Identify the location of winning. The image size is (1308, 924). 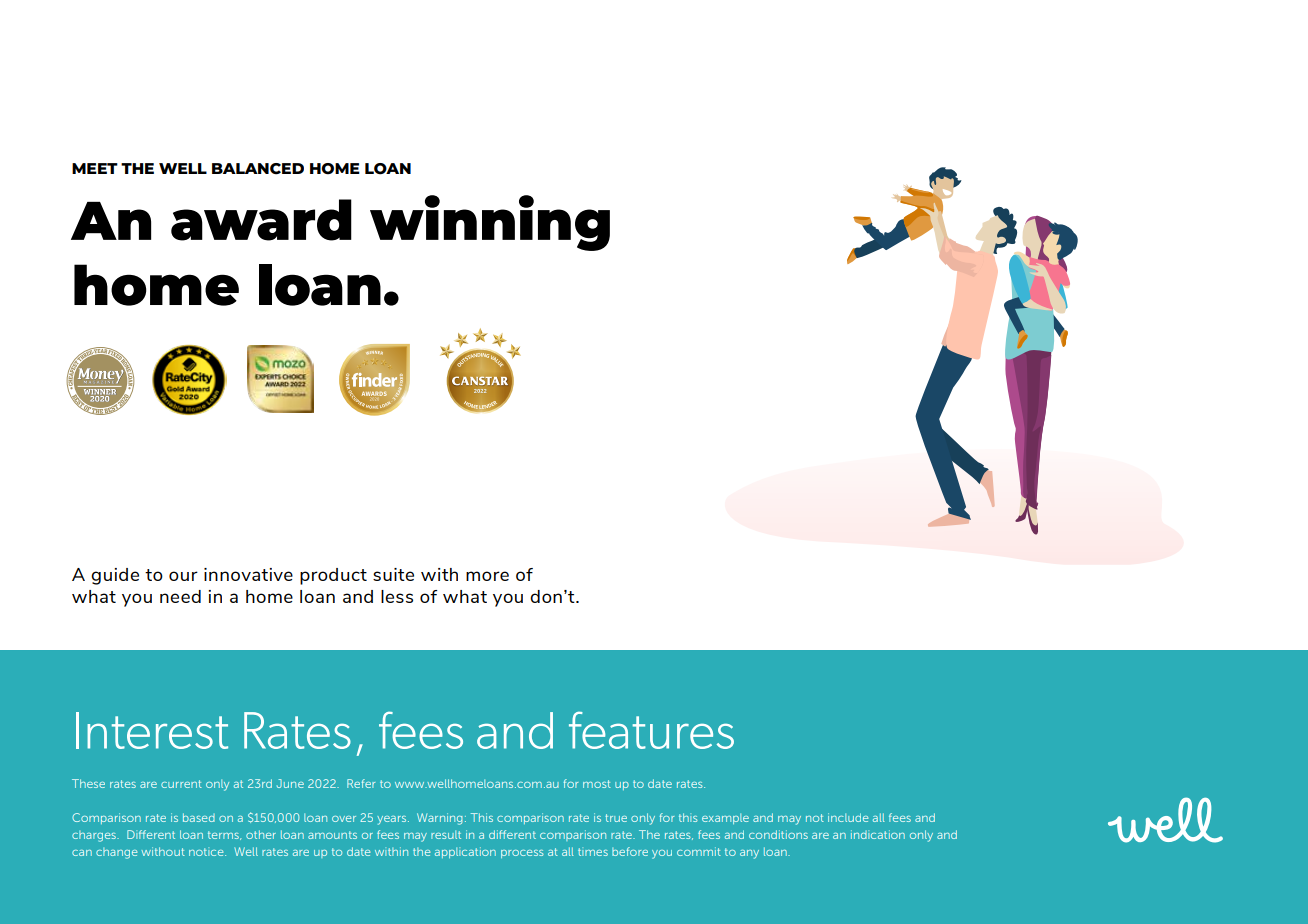
(490, 223).
